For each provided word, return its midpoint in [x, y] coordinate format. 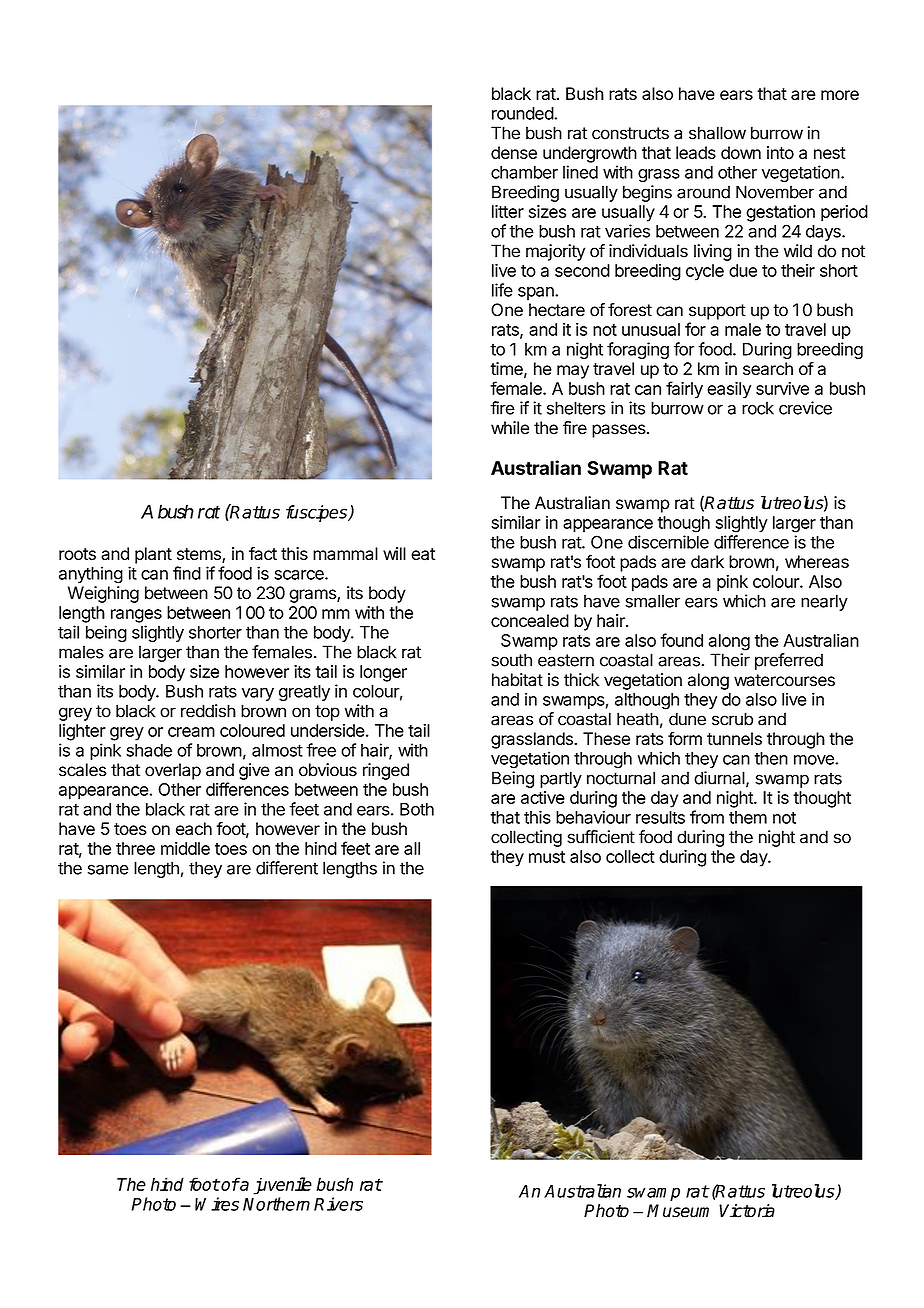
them [748, 817]
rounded [523, 113]
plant [153, 555]
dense [514, 152]
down [741, 152]
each [194, 829]
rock [758, 408]
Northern [276, 1204]
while [510, 428]
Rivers [338, 1204]
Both [417, 809]
